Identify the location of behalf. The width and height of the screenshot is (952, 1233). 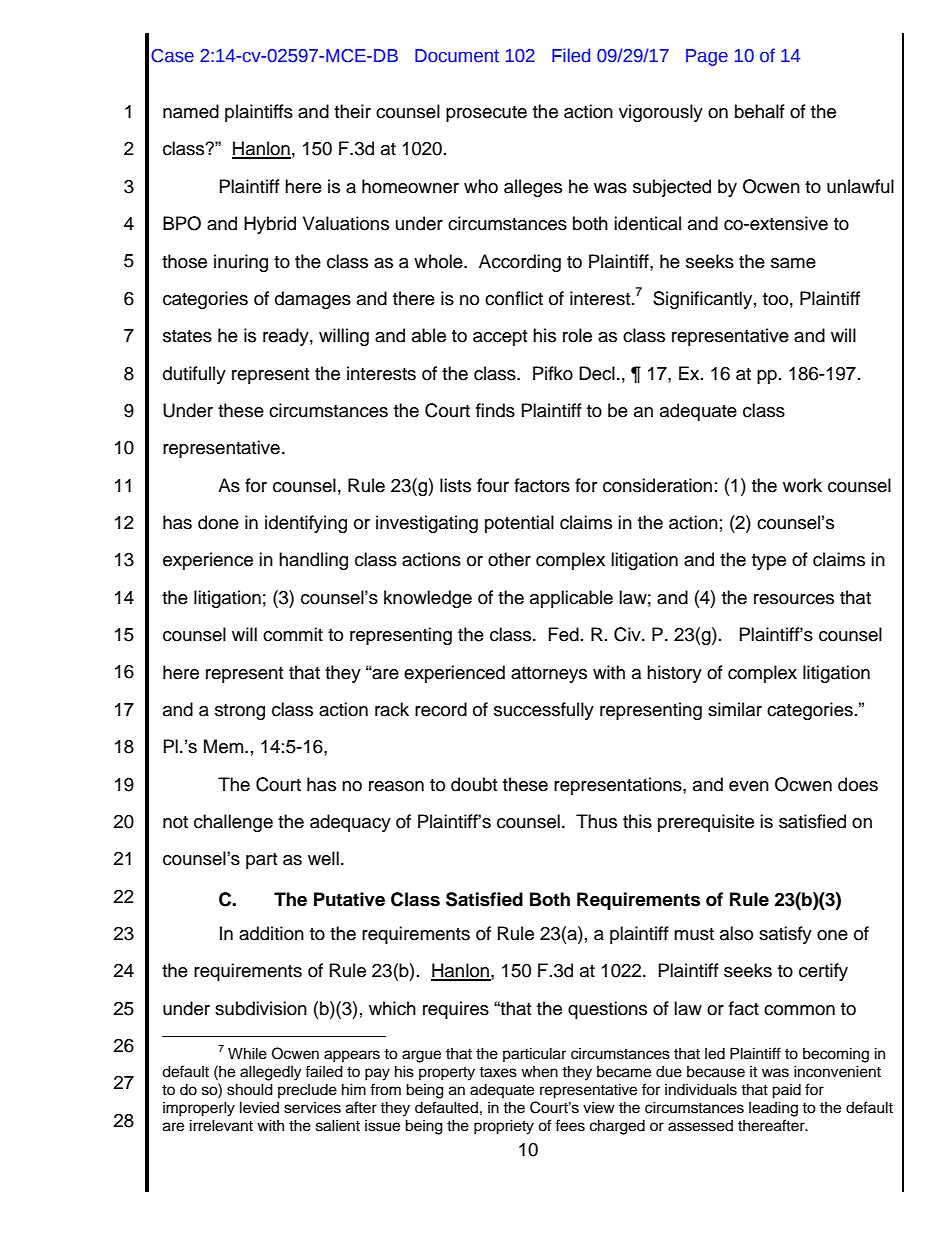
(760, 111).
